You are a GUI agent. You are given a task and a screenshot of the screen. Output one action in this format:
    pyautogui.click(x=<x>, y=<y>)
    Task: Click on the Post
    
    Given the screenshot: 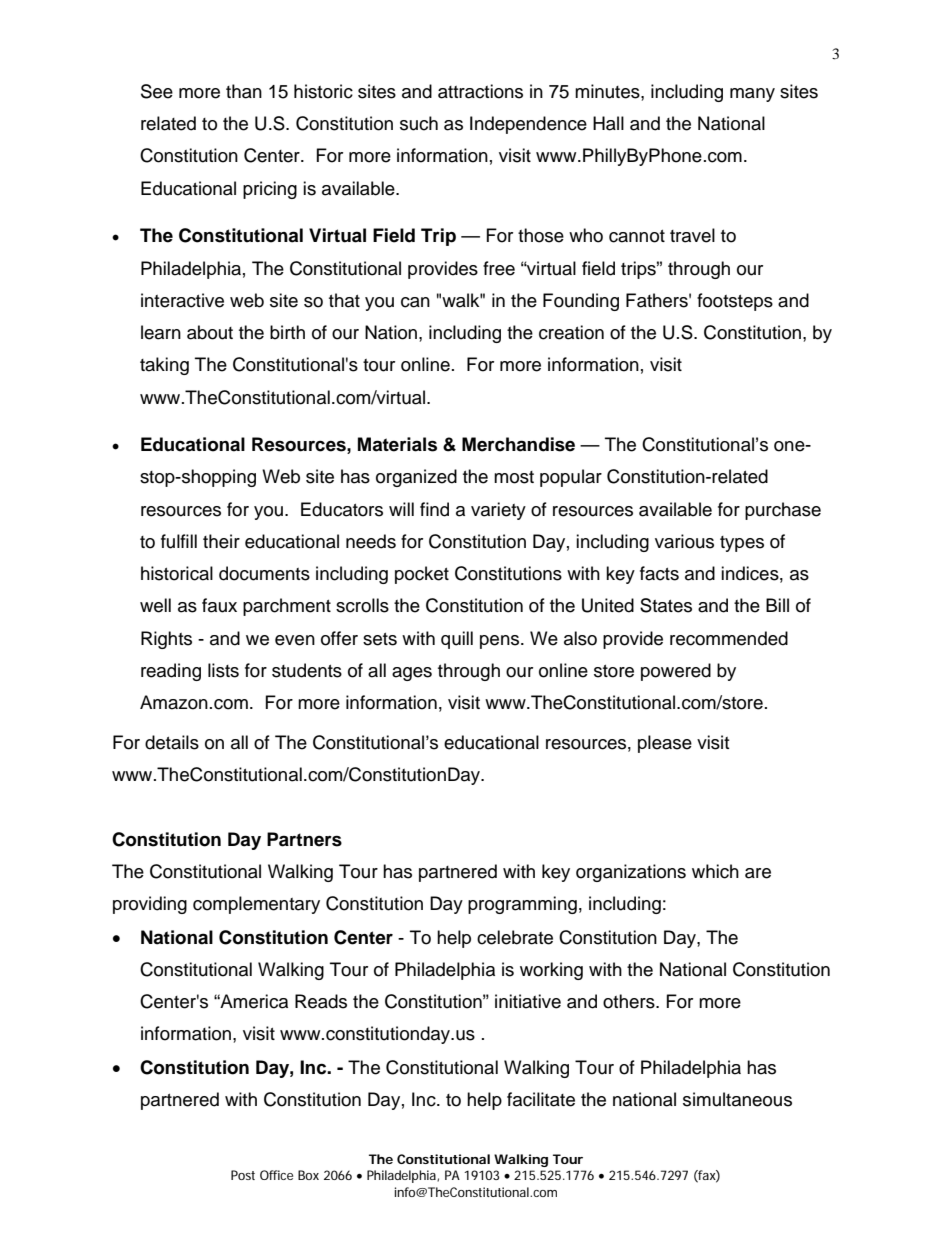 What is the action you would take?
    pyautogui.click(x=243, y=1175)
